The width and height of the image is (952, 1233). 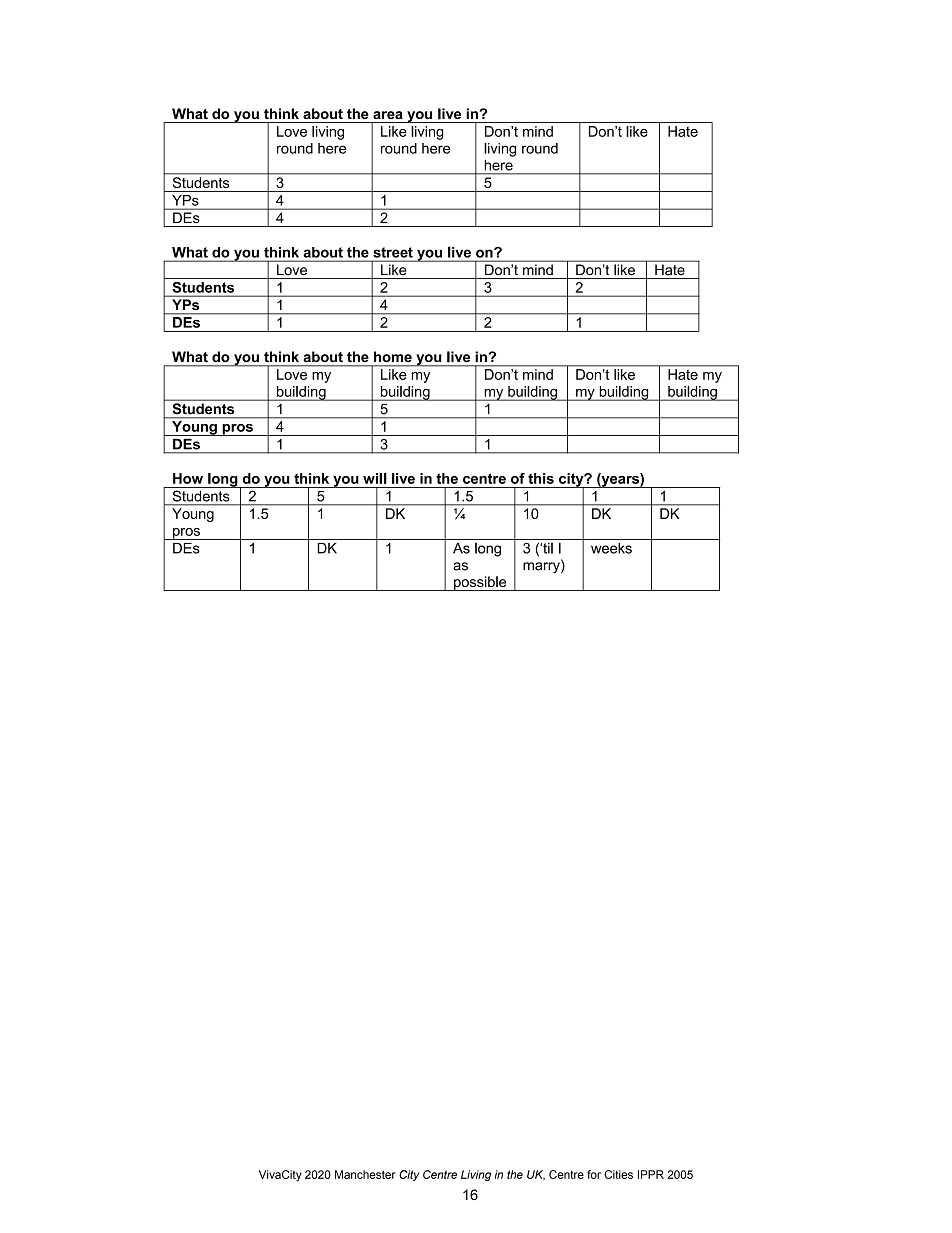 What do you see at coordinates (375, 478) in the image?
I see `will` at bounding box center [375, 478].
